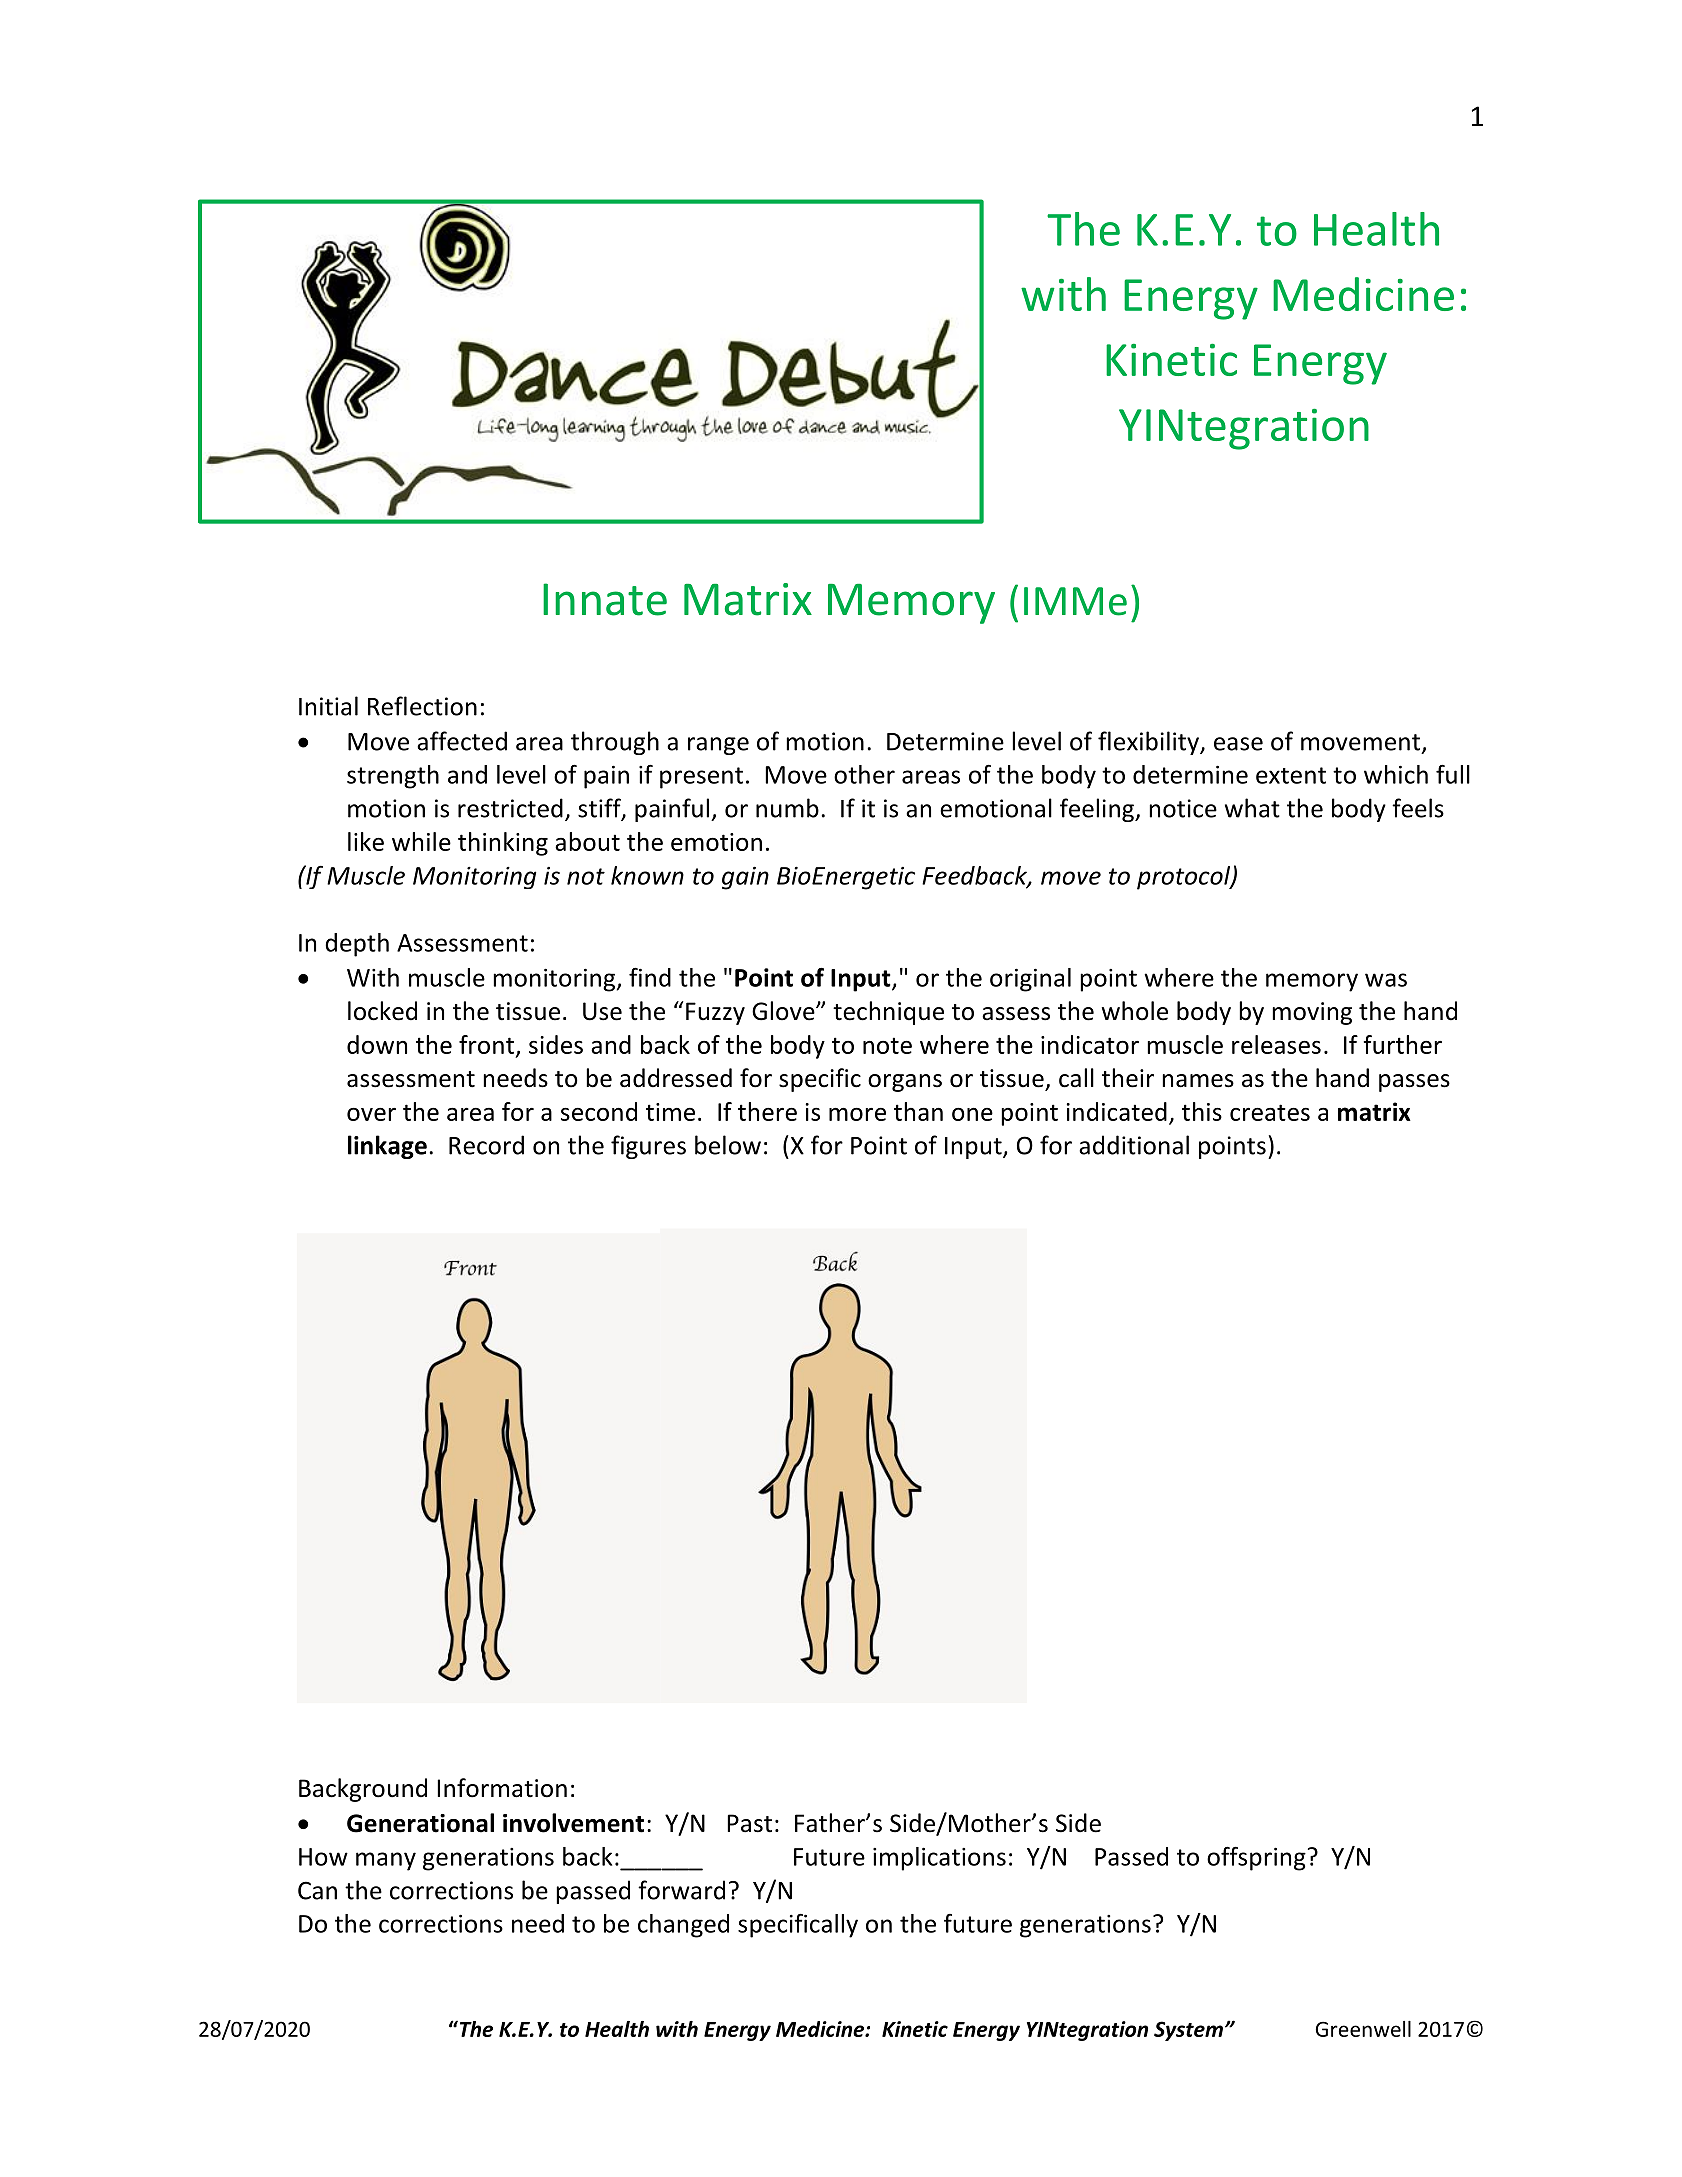 This screenshot has width=1682, height=2177. What do you see at coordinates (1270, 1112) in the screenshot?
I see `creates` at bounding box center [1270, 1112].
